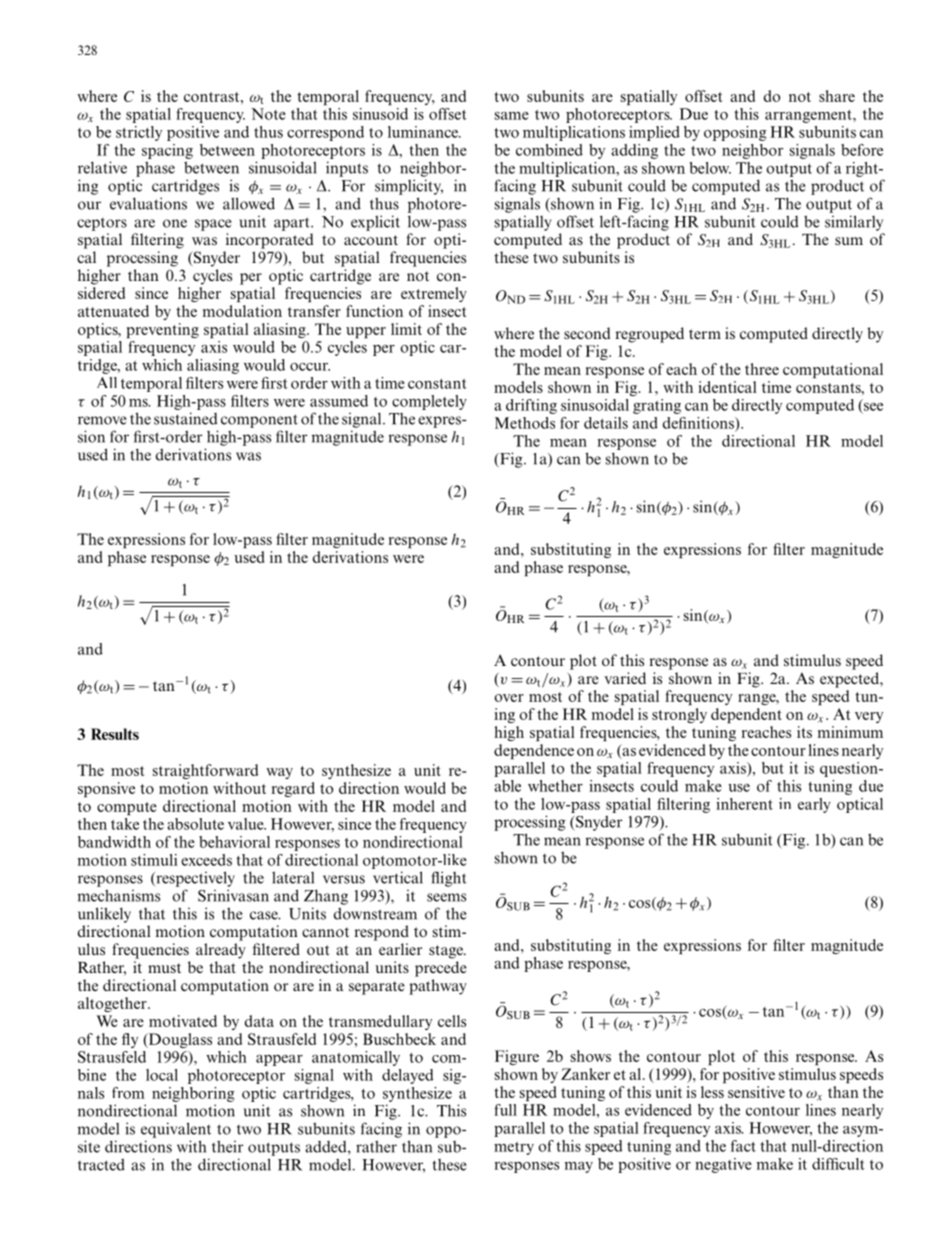  Describe the element at coordinates (743, 1146) in the screenshot. I see `fact` at that location.
